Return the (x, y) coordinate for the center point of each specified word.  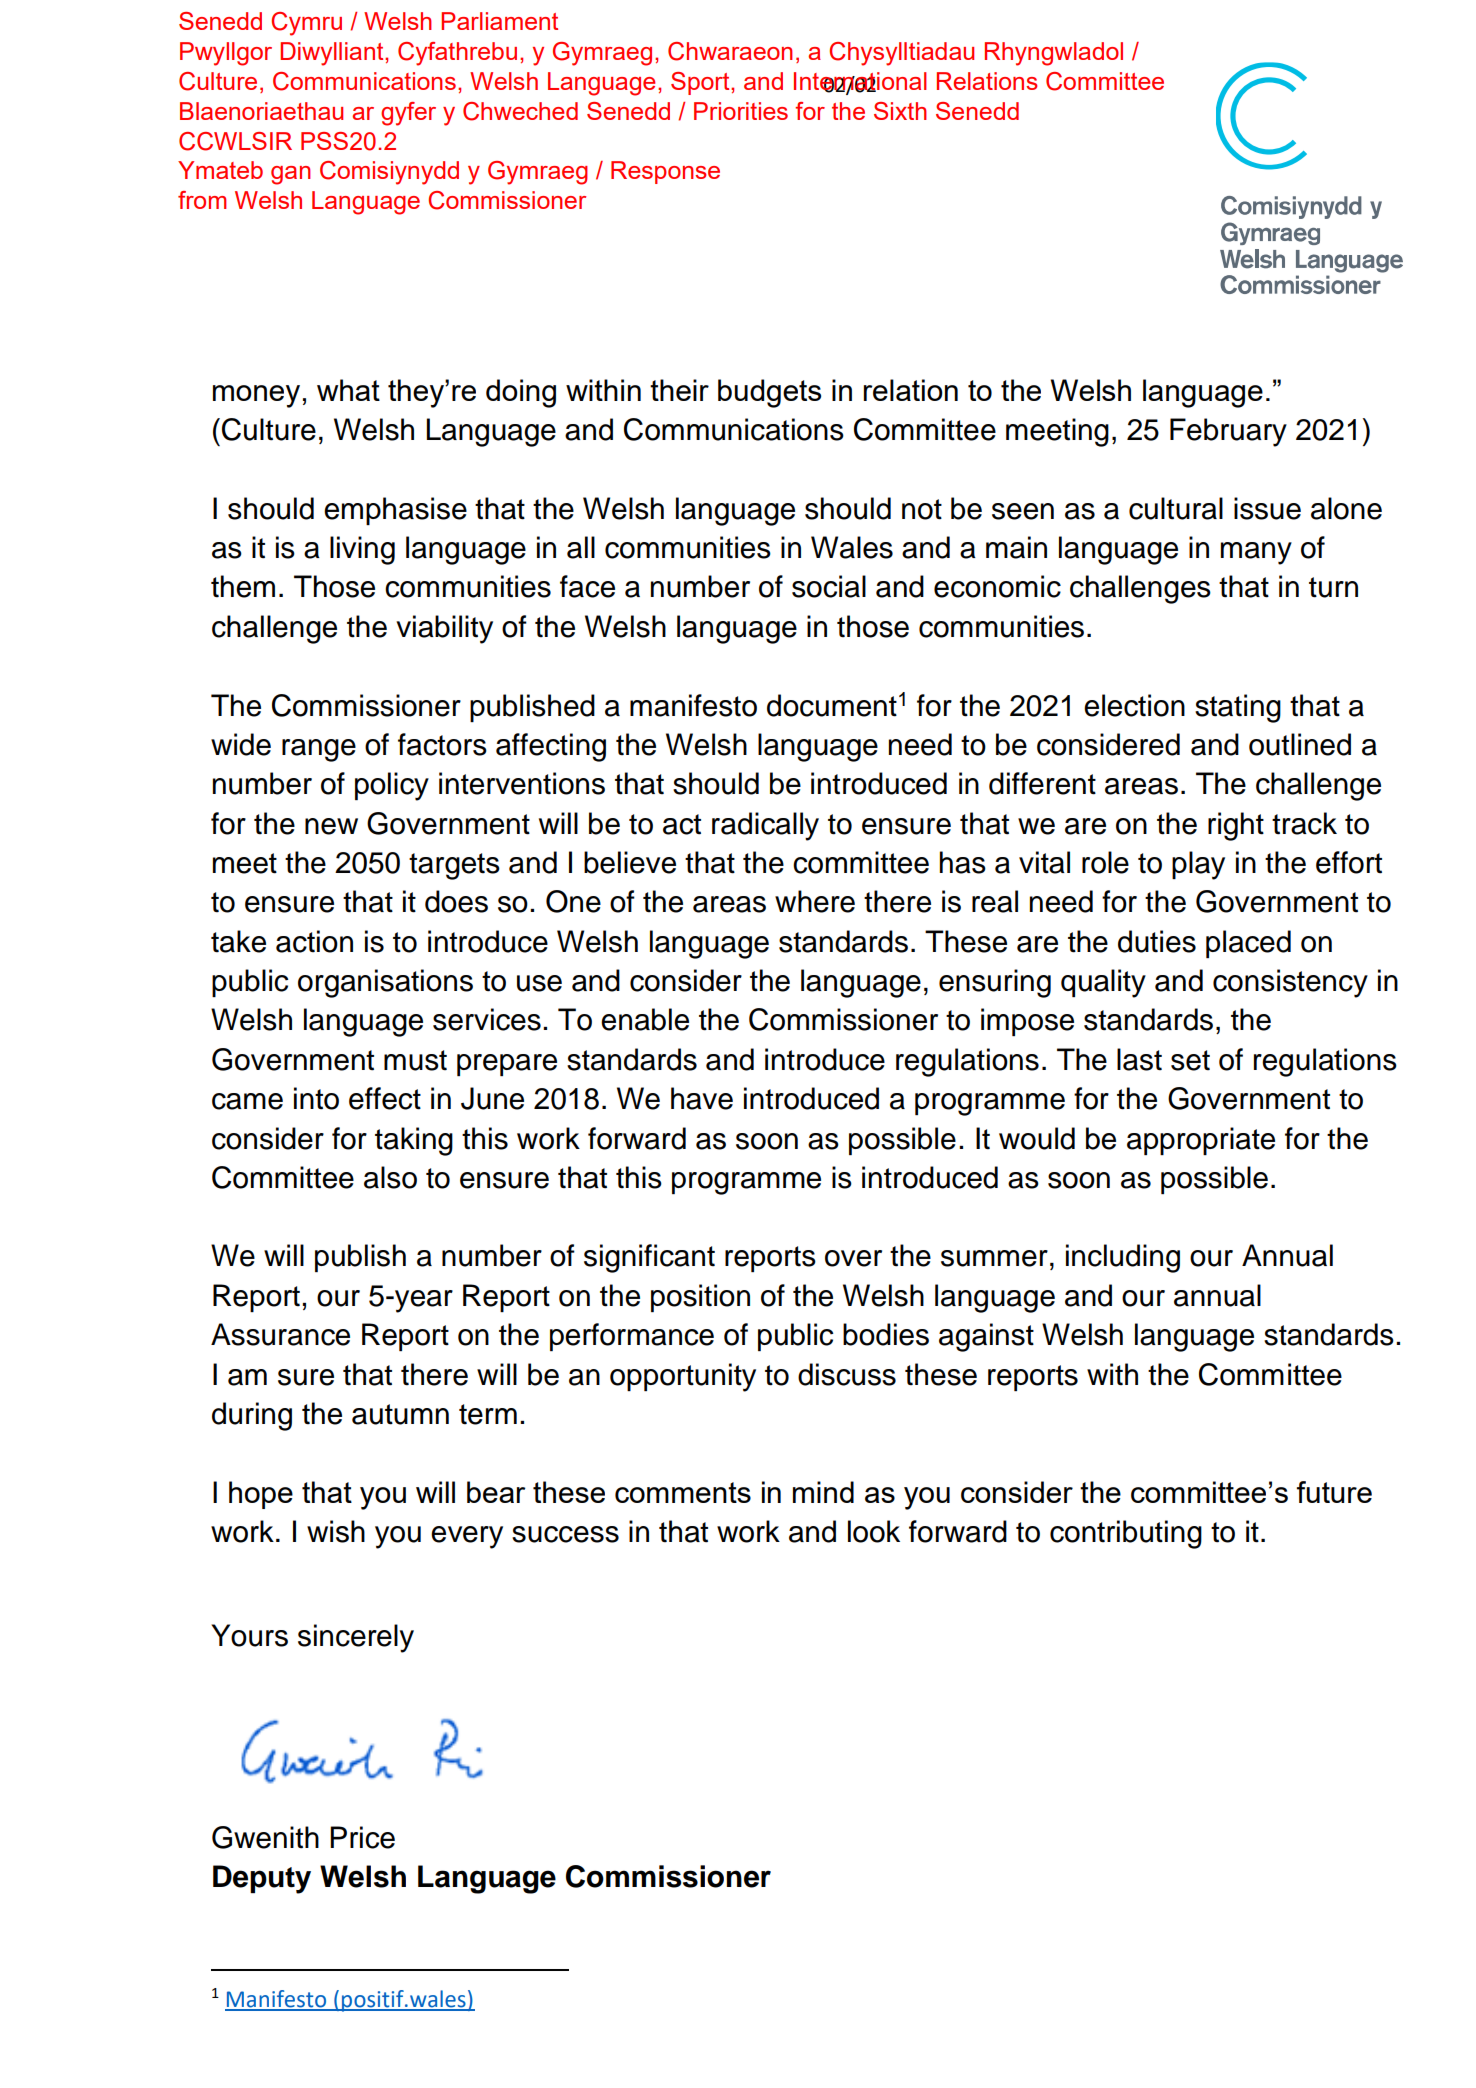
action (314, 941)
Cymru (307, 24)
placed (1248, 944)
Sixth (900, 111)
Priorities (741, 111)
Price (362, 1837)
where (815, 901)
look (874, 1531)
